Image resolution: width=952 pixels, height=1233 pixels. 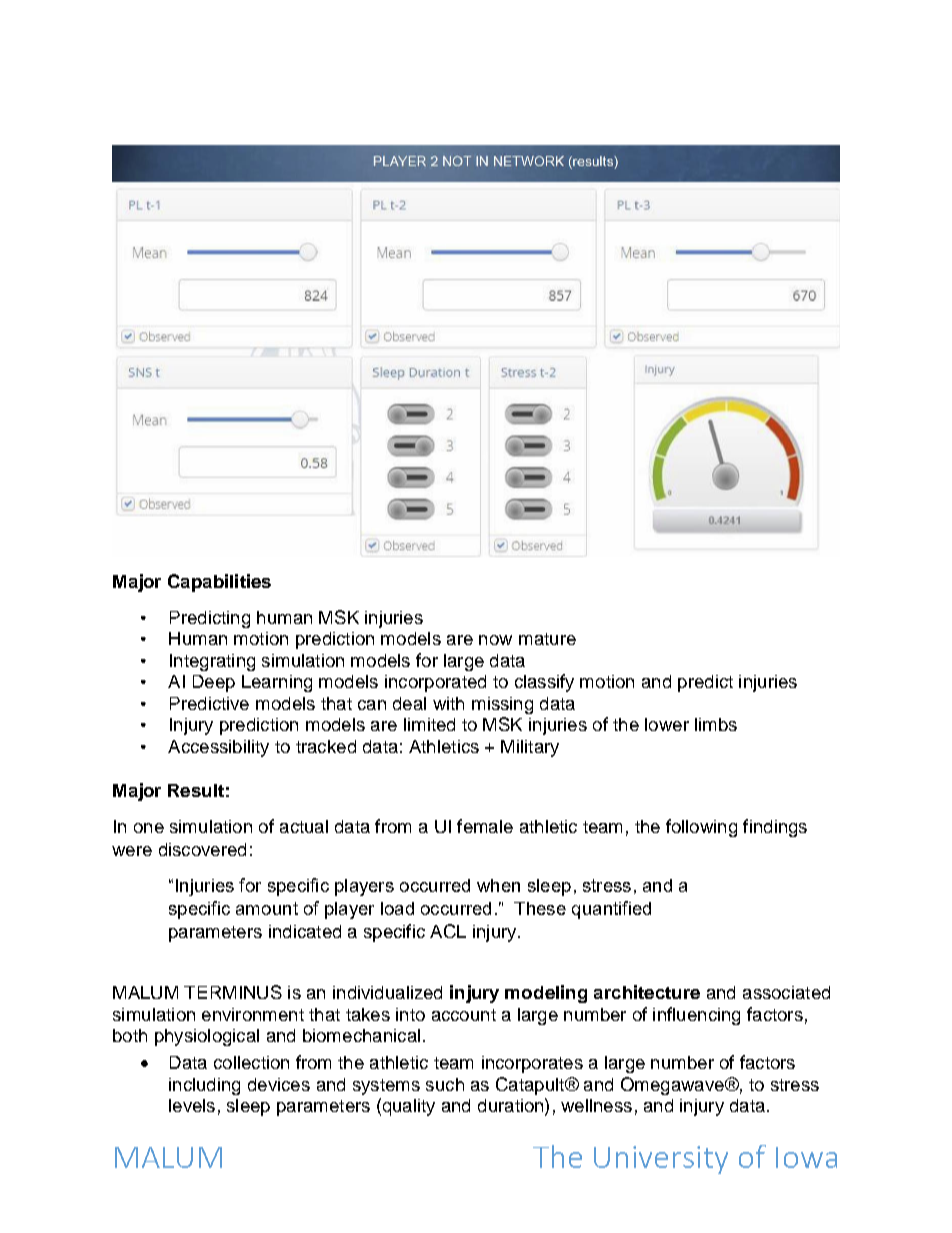 I want to click on discovered, so click(x=202, y=849).
